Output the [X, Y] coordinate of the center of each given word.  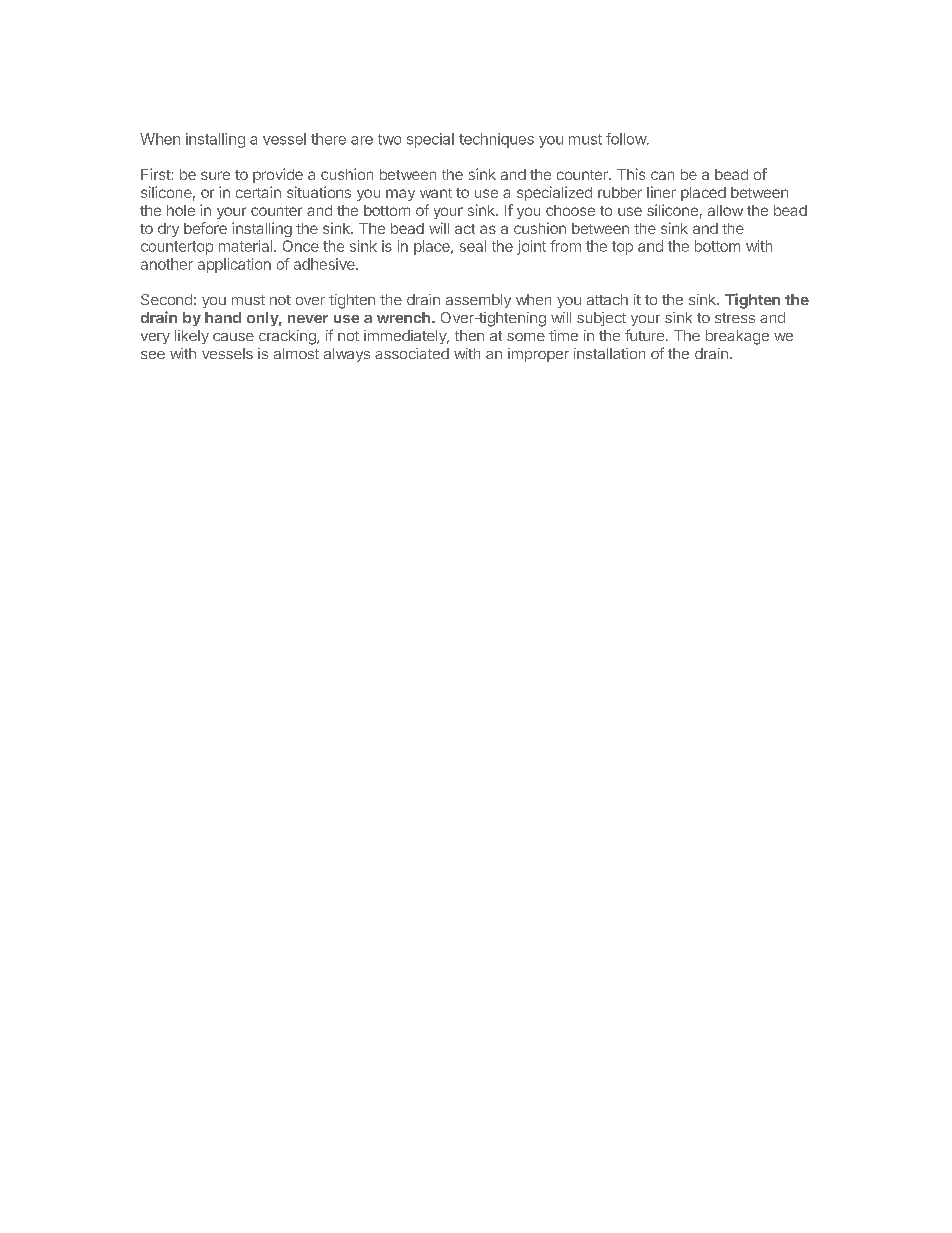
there [328, 139]
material [245, 246]
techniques [496, 140]
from [565, 246]
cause [233, 337]
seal [473, 246]
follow [627, 139]
